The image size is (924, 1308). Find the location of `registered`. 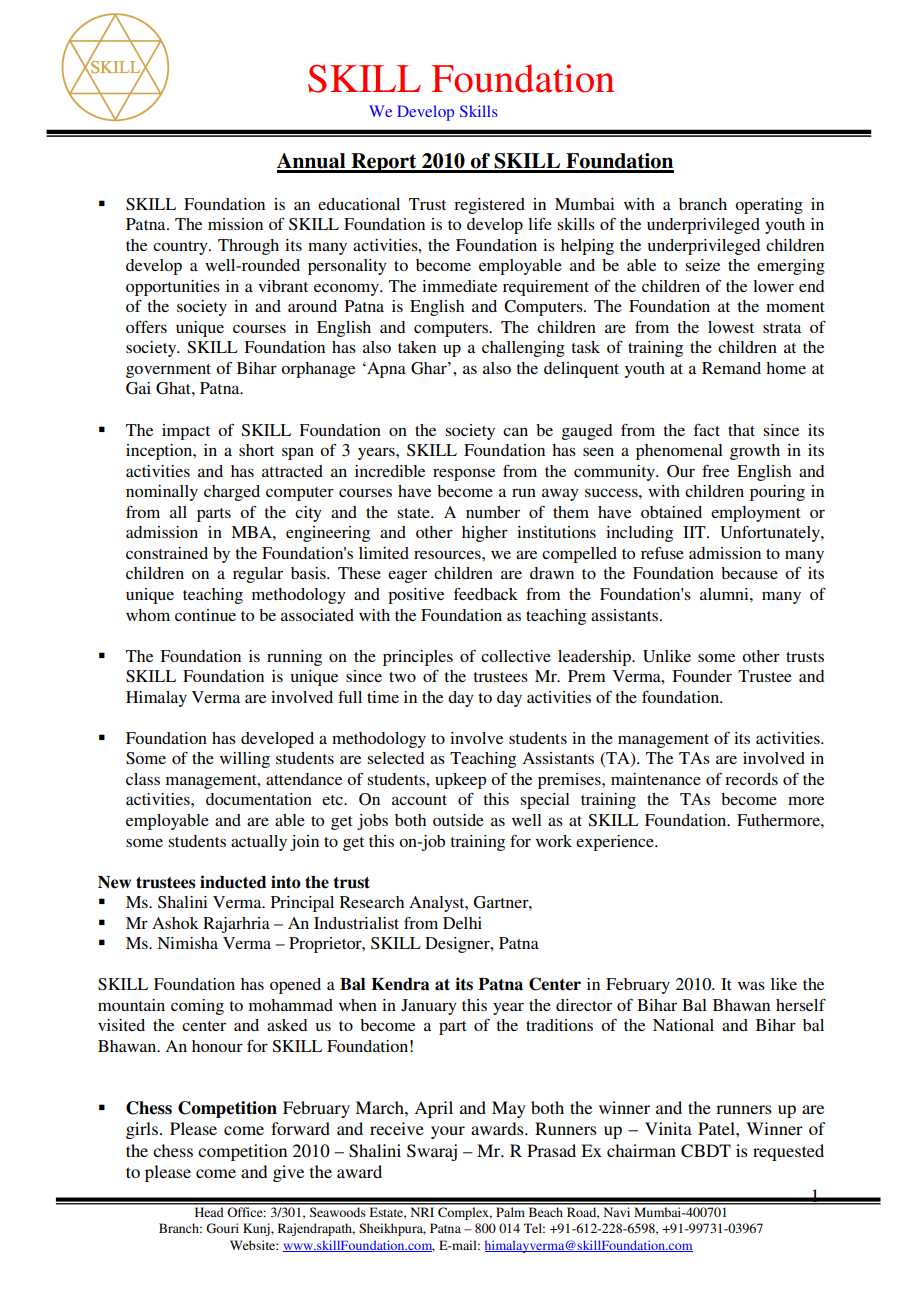

registered is located at coordinates (489, 206).
